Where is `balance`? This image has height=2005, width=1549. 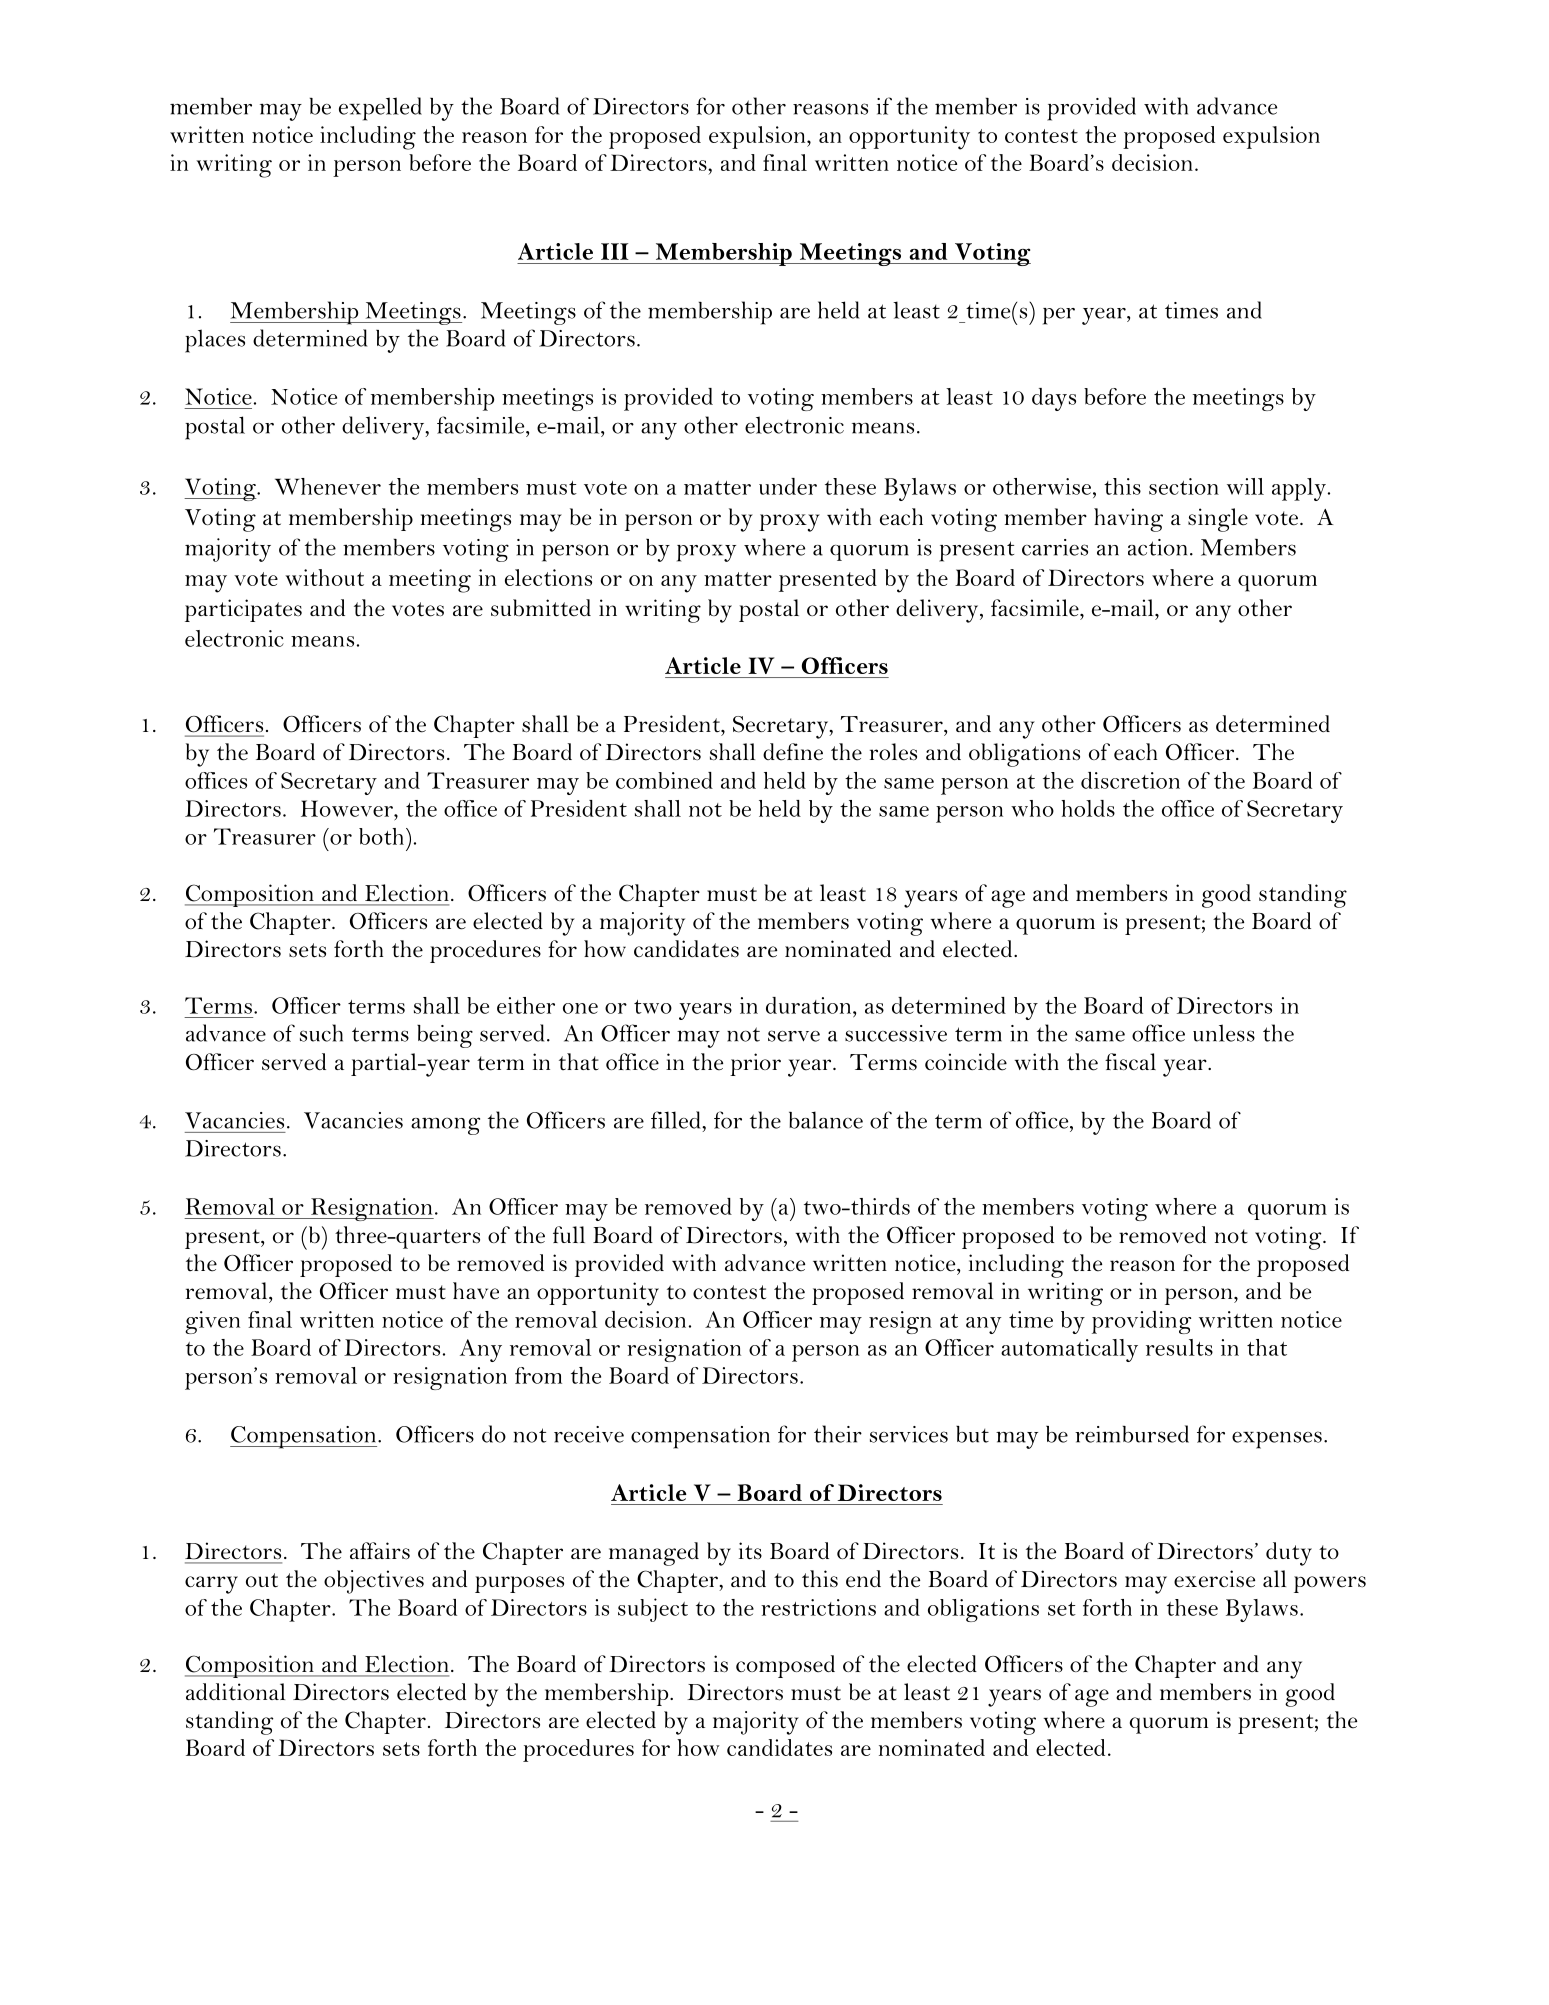
balance is located at coordinates (826, 1120).
